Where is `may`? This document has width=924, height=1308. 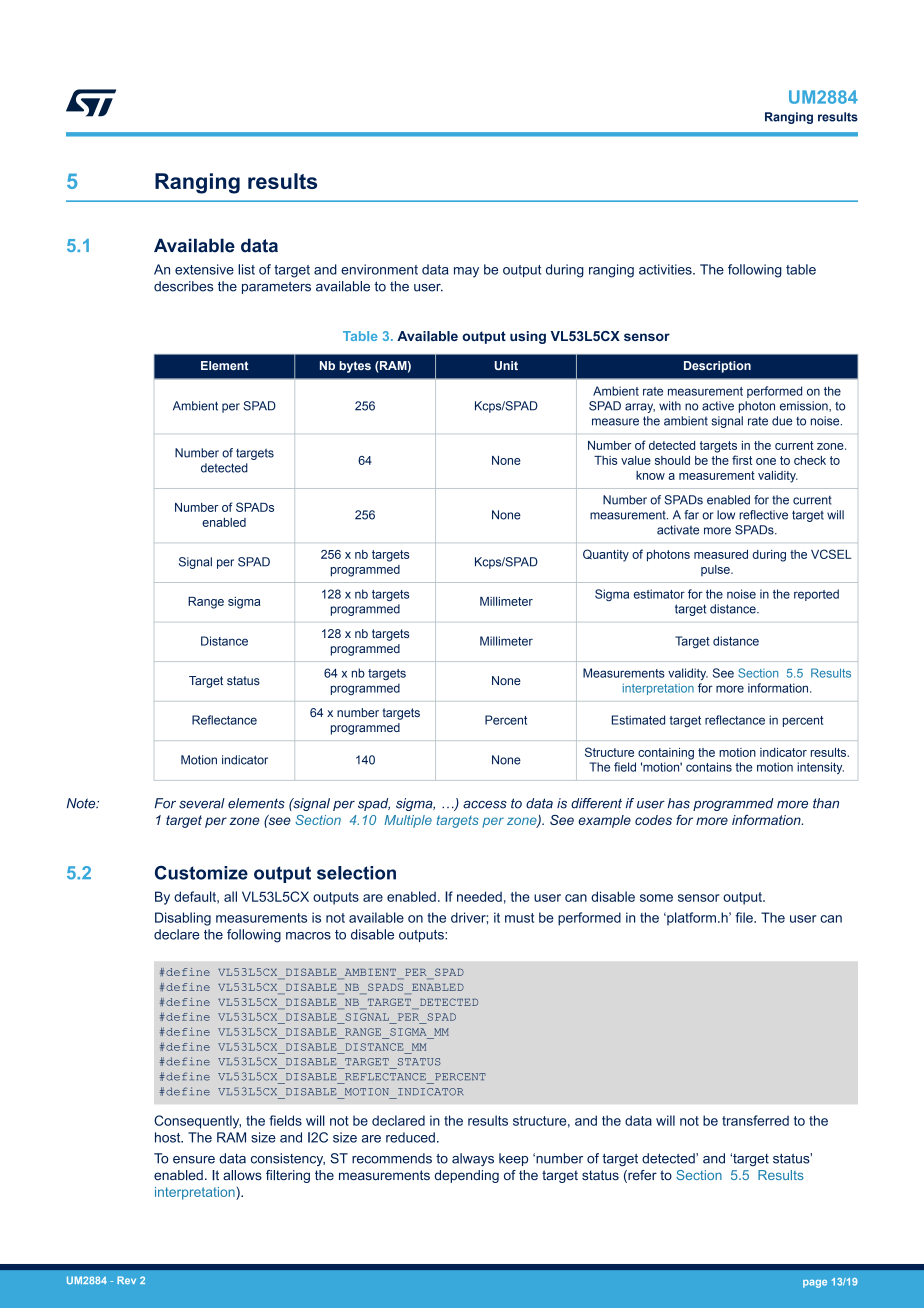
may is located at coordinates (466, 272).
